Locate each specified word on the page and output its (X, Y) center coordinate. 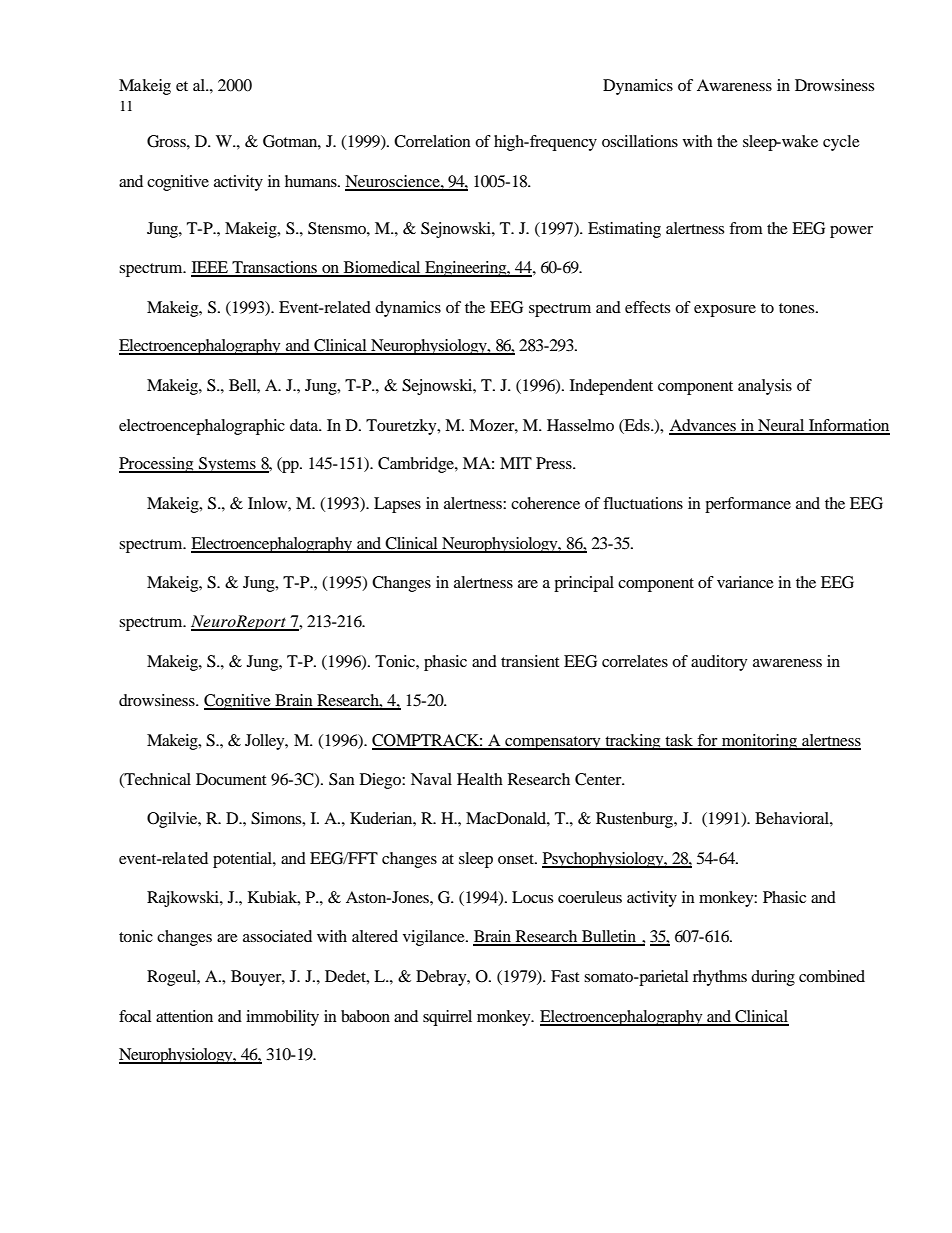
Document (231, 779)
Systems (227, 465)
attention (184, 1016)
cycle (841, 143)
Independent (611, 387)
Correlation (432, 141)
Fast (565, 976)
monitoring (759, 742)
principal (584, 584)
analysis (765, 387)
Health (480, 779)
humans (312, 181)
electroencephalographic (202, 427)
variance (745, 582)
